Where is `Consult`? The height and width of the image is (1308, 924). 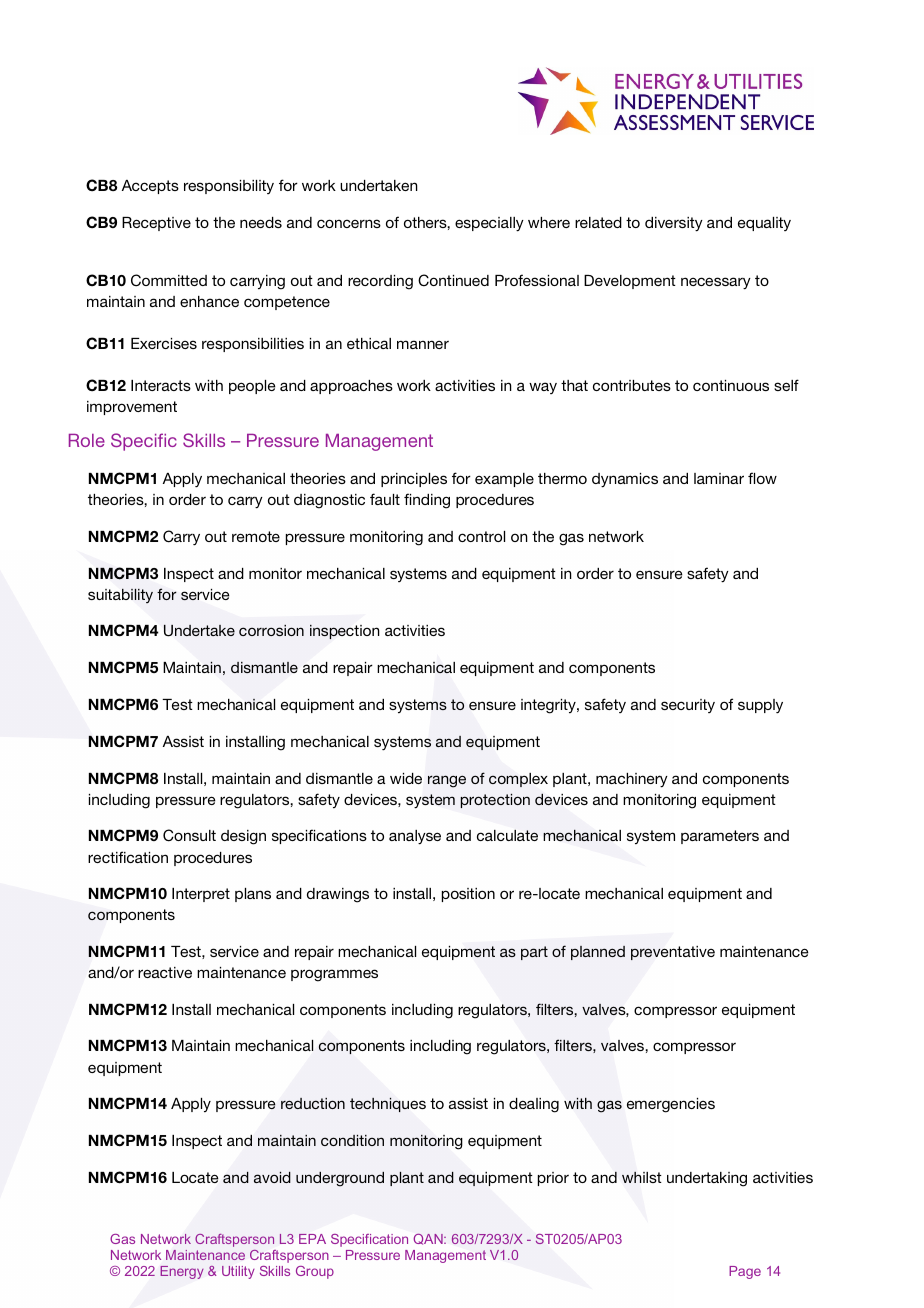
Consult is located at coordinates (189, 835).
